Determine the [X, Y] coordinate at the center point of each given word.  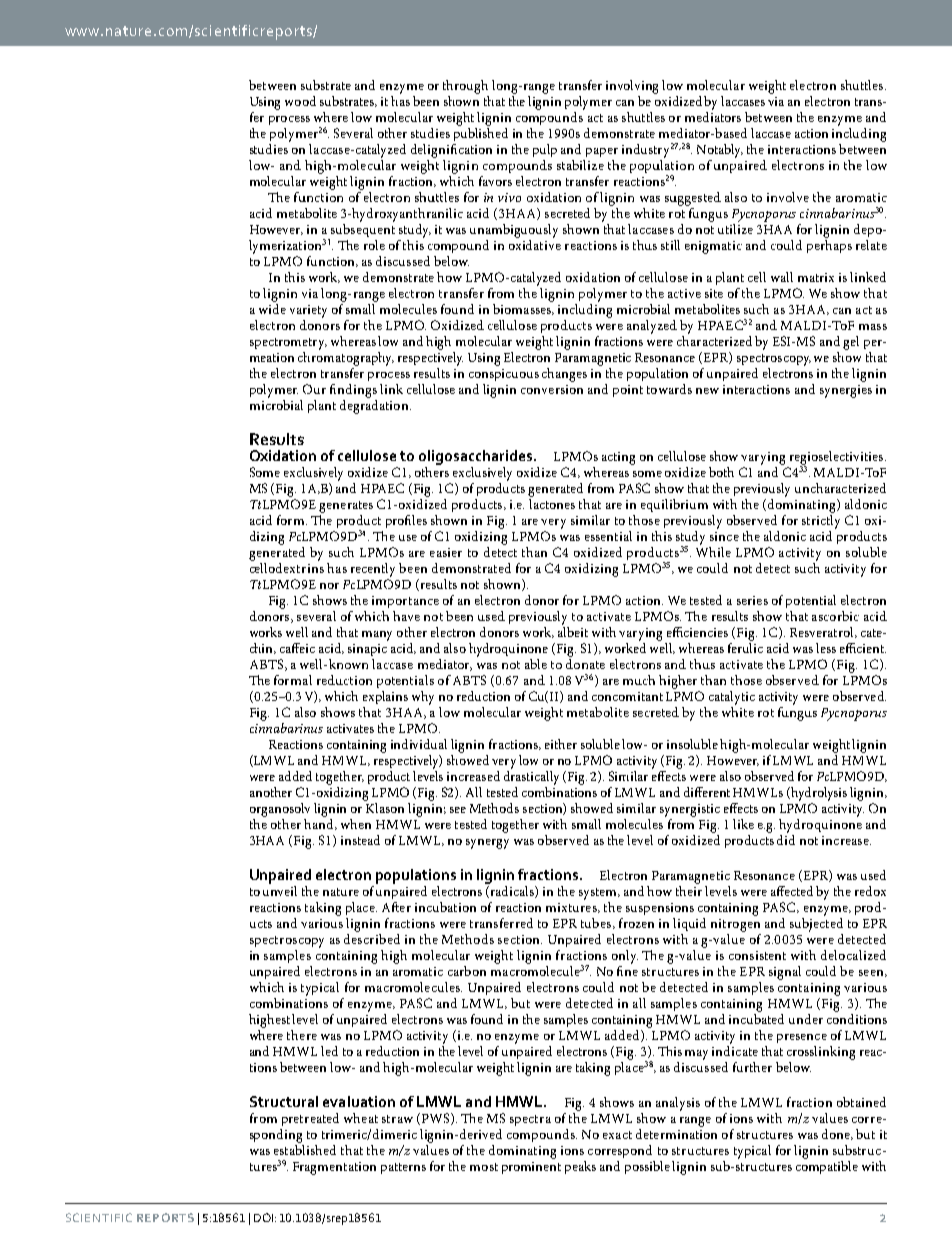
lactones [552, 504]
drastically [531, 776]
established [305, 1150]
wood [300, 101]
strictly [821, 522]
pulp [545, 150]
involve [788, 197]
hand [320, 823]
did [786, 838]
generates [346, 507]
